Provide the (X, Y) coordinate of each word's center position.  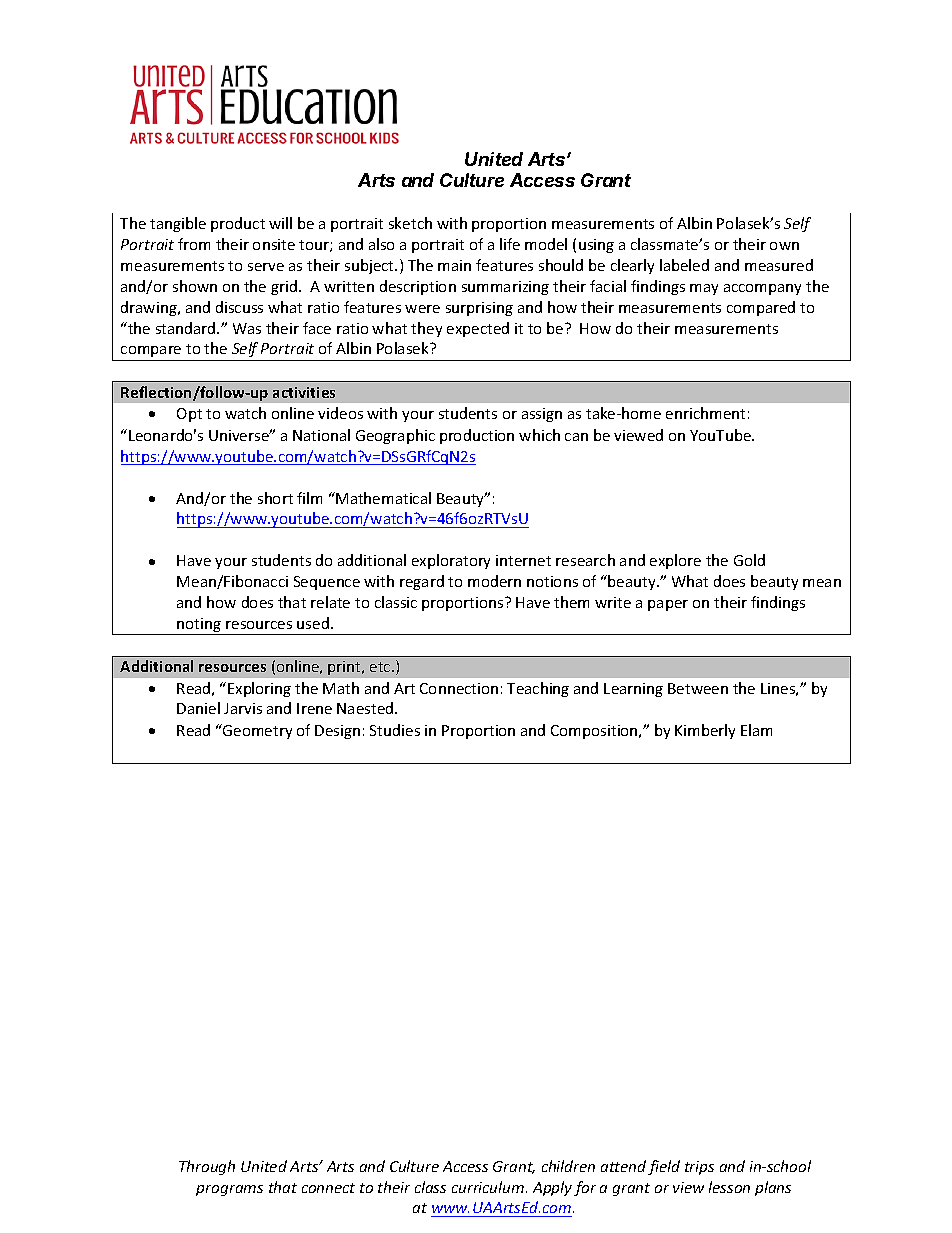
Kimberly (705, 731)
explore (675, 561)
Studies (395, 730)
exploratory (451, 561)
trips (699, 1168)
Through (207, 1167)
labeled (684, 265)
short (275, 498)
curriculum (489, 1187)
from (194, 244)
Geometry (256, 731)
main (454, 265)
